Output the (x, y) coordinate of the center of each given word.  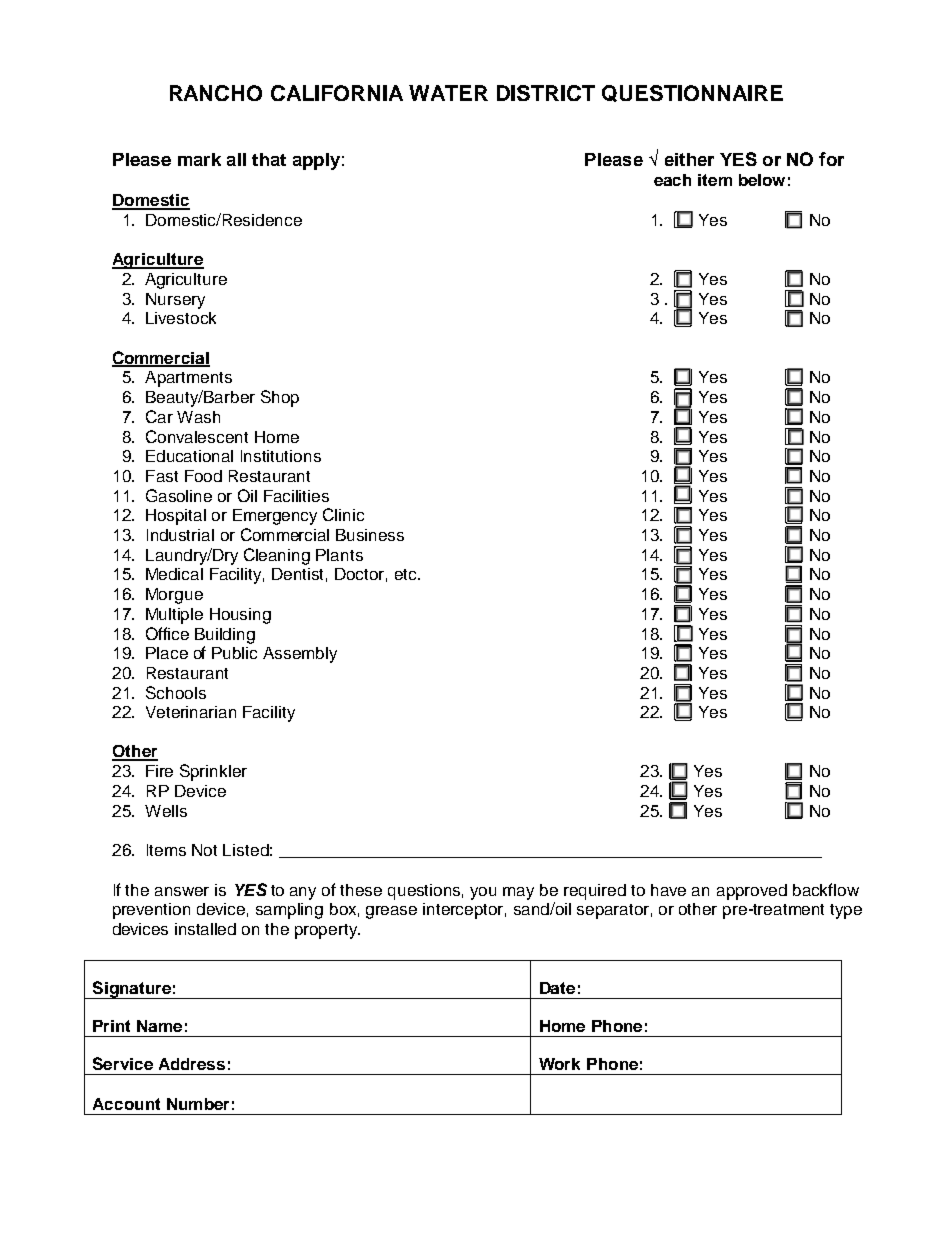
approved (752, 892)
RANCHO (216, 93)
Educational (189, 456)
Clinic (343, 514)
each (672, 180)
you (483, 893)
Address (192, 1064)
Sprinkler (213, 772)
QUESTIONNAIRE (692, 93)
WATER (448, 93)
